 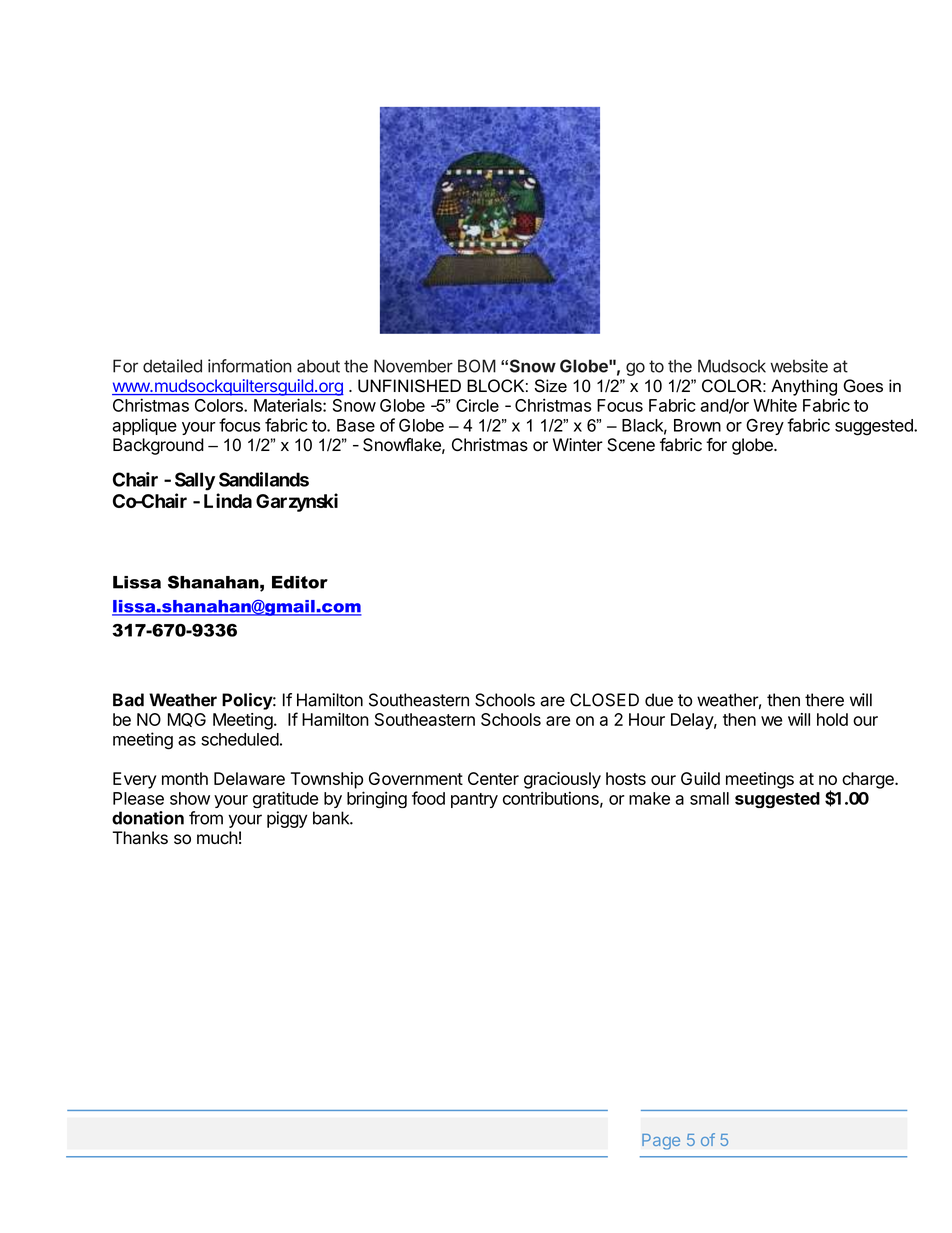 What do you see at coordinates (832, 719) in the screenshot?
I see `hold` at bounding box center [832, 719].
